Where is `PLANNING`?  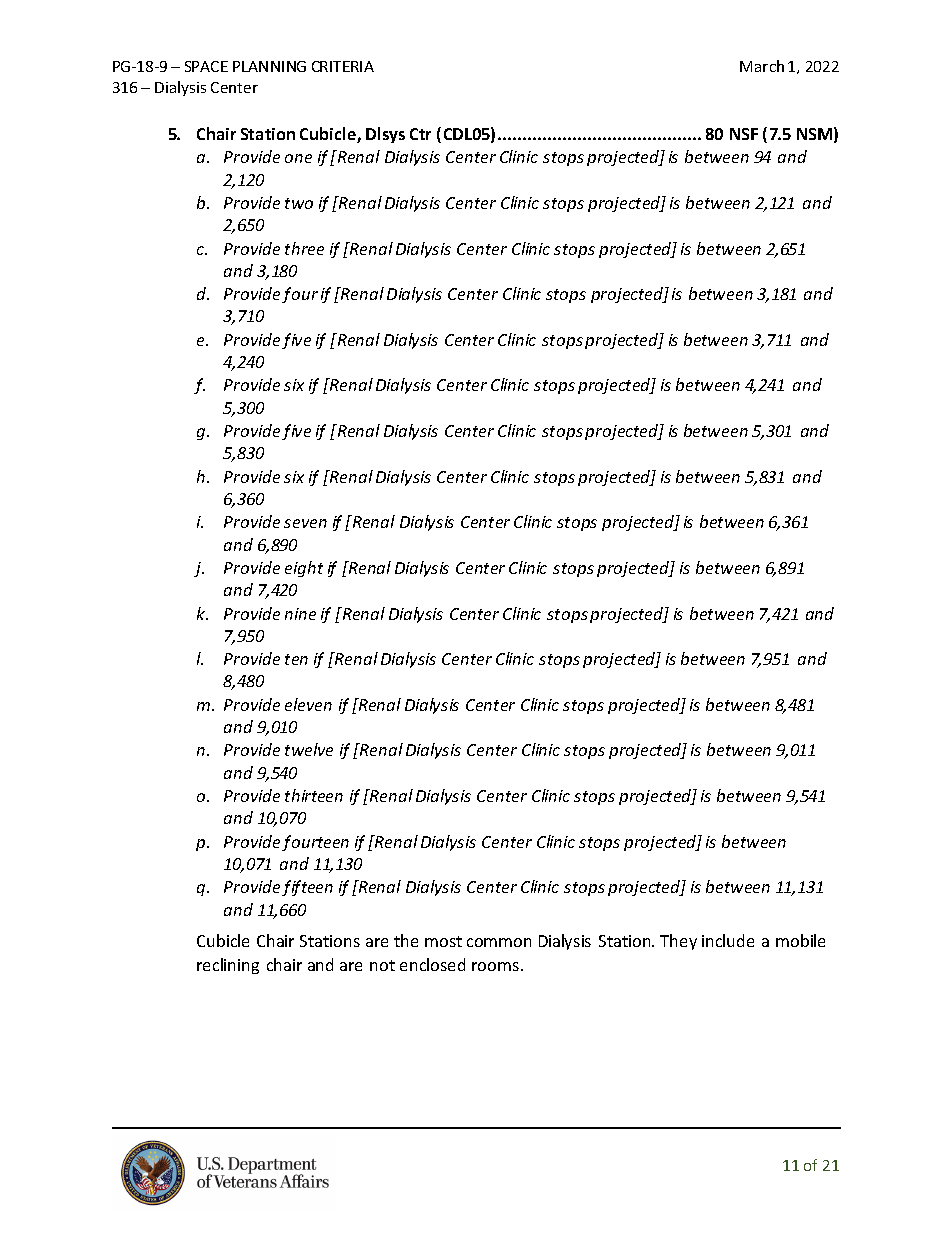 PLANNING is located at coordinates (269, 66).
